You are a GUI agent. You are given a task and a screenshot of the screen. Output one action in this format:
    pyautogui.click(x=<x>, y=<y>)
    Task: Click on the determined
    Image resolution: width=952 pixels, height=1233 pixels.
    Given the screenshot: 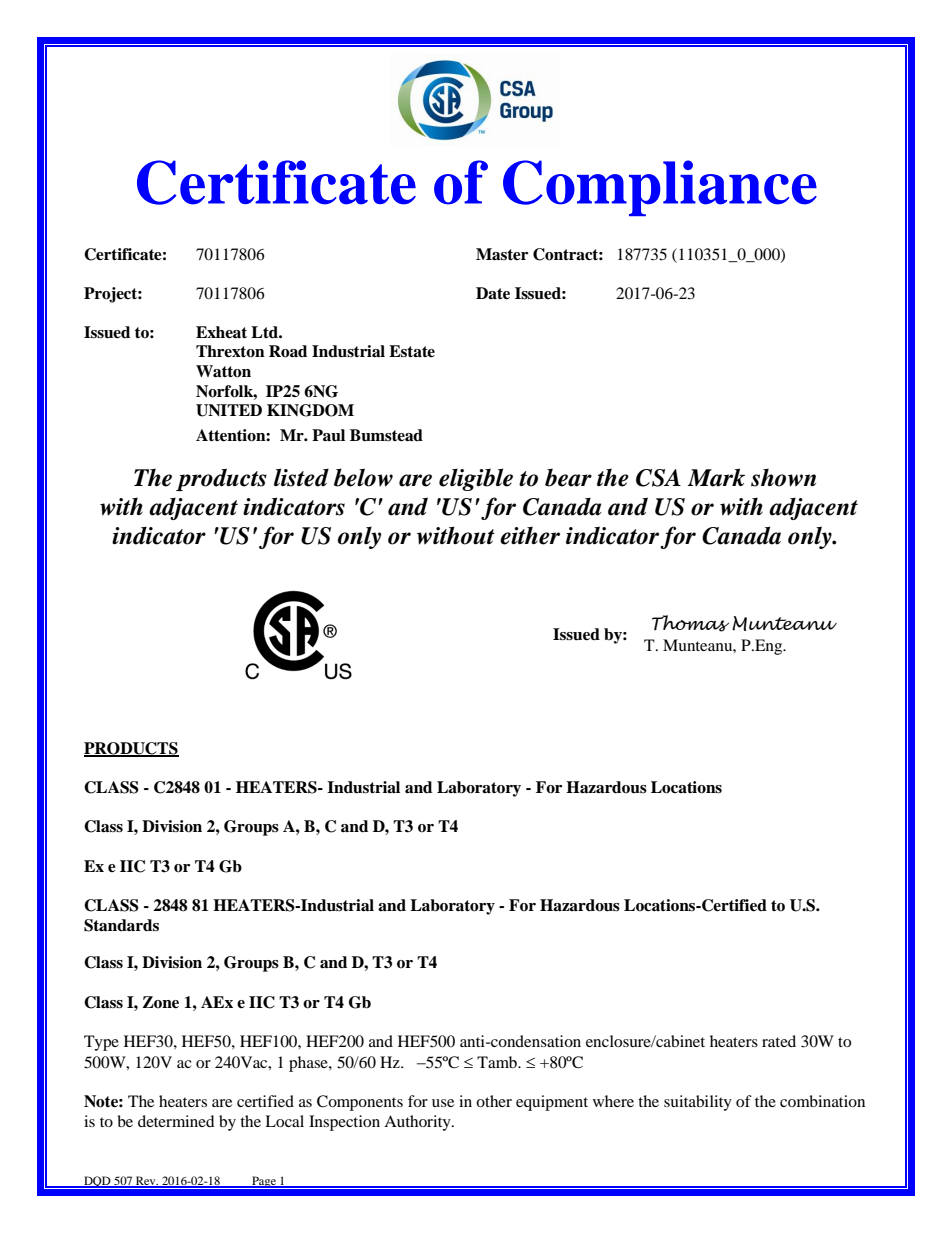 What is the action you would take?
    pyautogui.click(x=176, y=1121)
